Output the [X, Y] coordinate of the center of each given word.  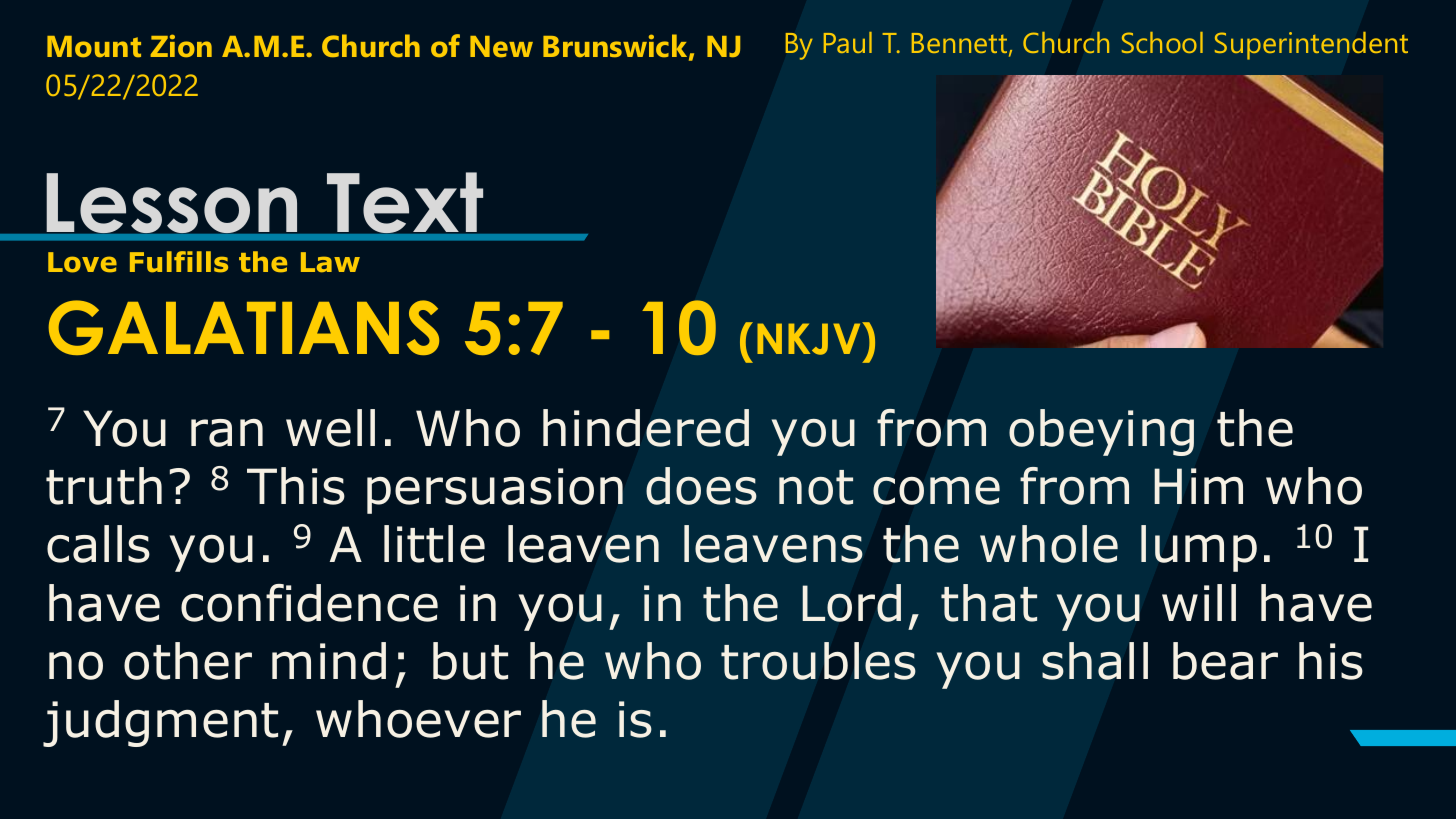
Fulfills [179, 262]
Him [1198, 486]
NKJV [810, 338]
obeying [1101, 432]
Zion [181, 45]
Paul [848, 42]
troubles [818, 661]
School [1162, 42]
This [296, 486]
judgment [160, 723]
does [701, 486]
